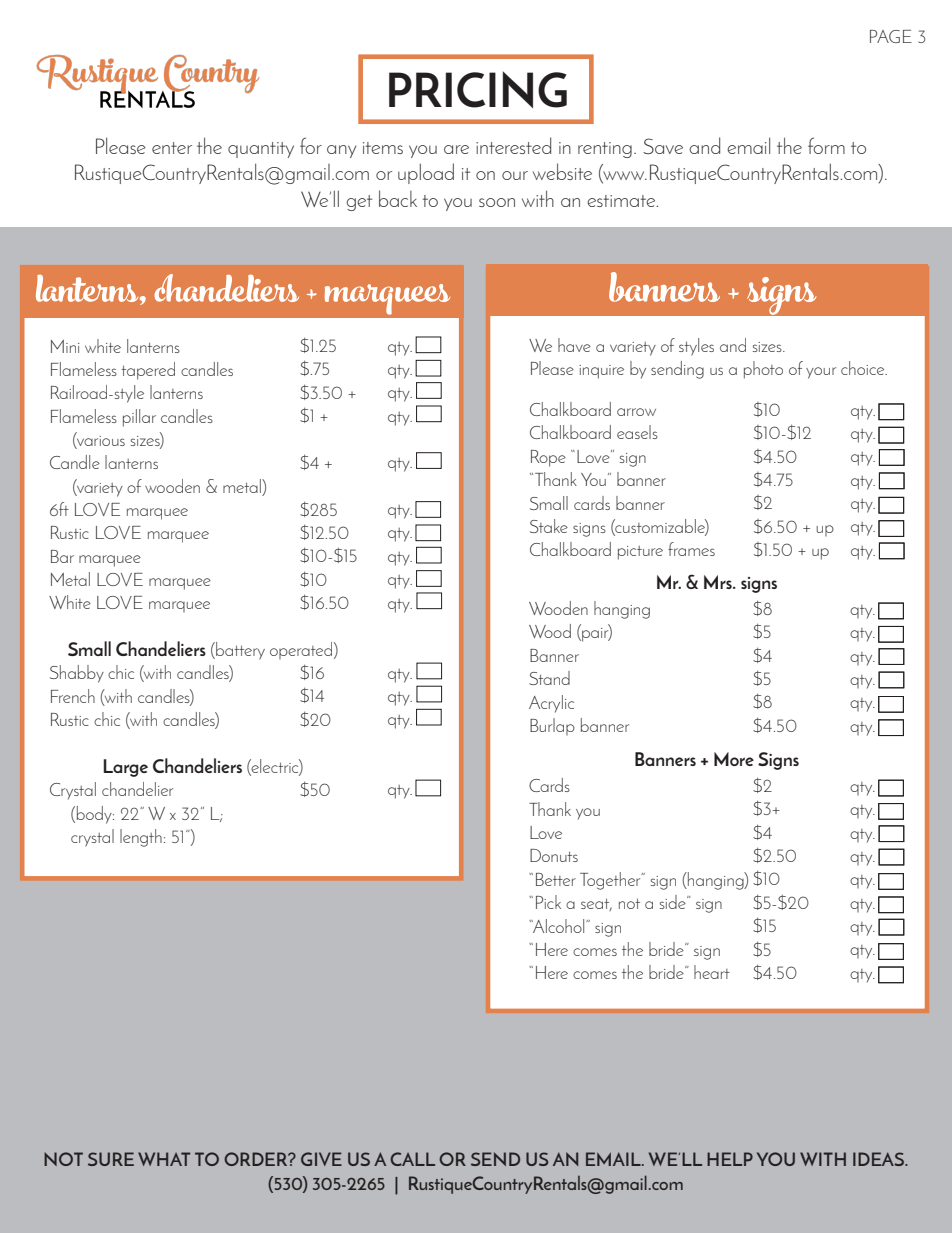  I want to click on battery, so click(239, 651).
